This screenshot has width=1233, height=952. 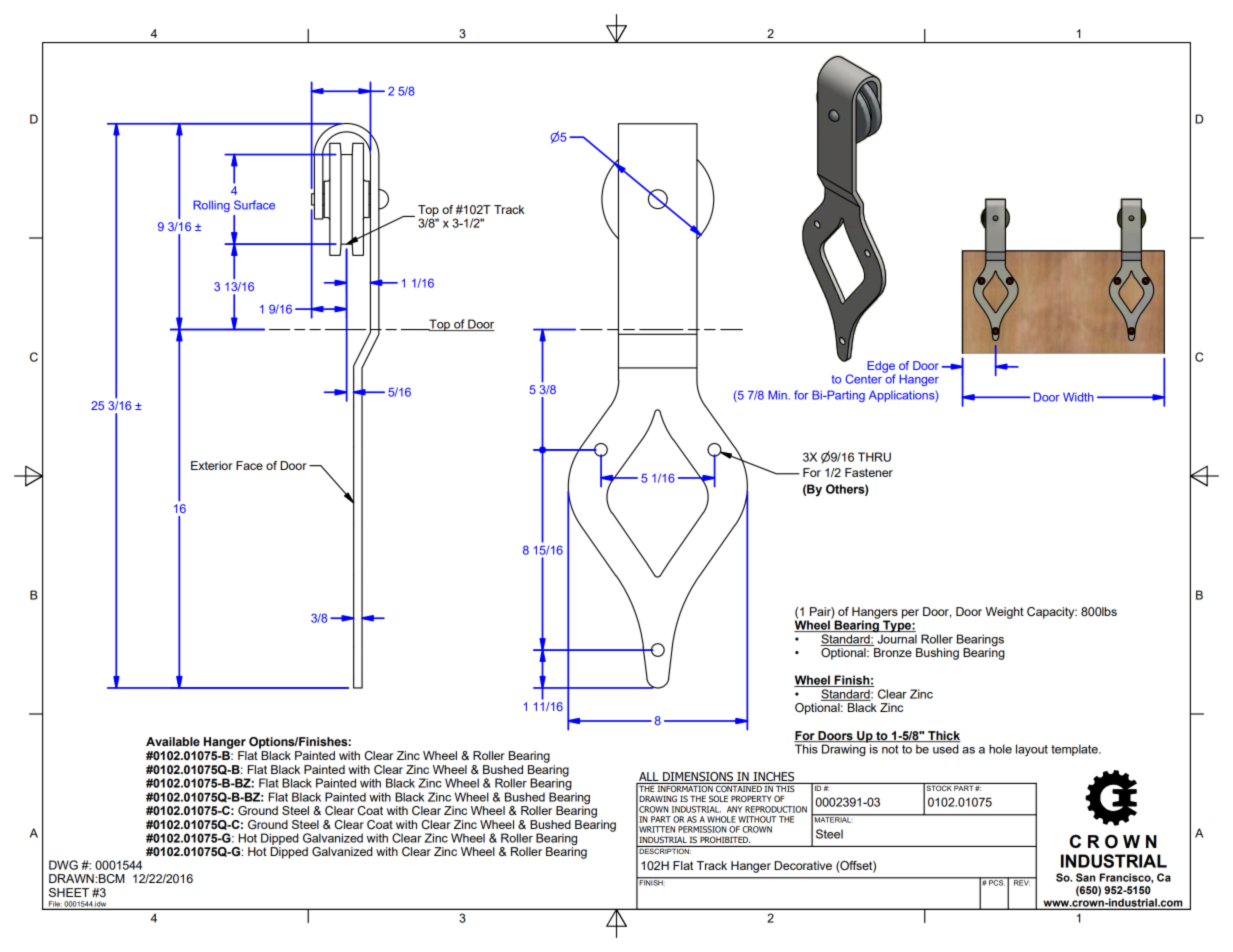 I want to click on PCS, so click(x=996, y=882).
